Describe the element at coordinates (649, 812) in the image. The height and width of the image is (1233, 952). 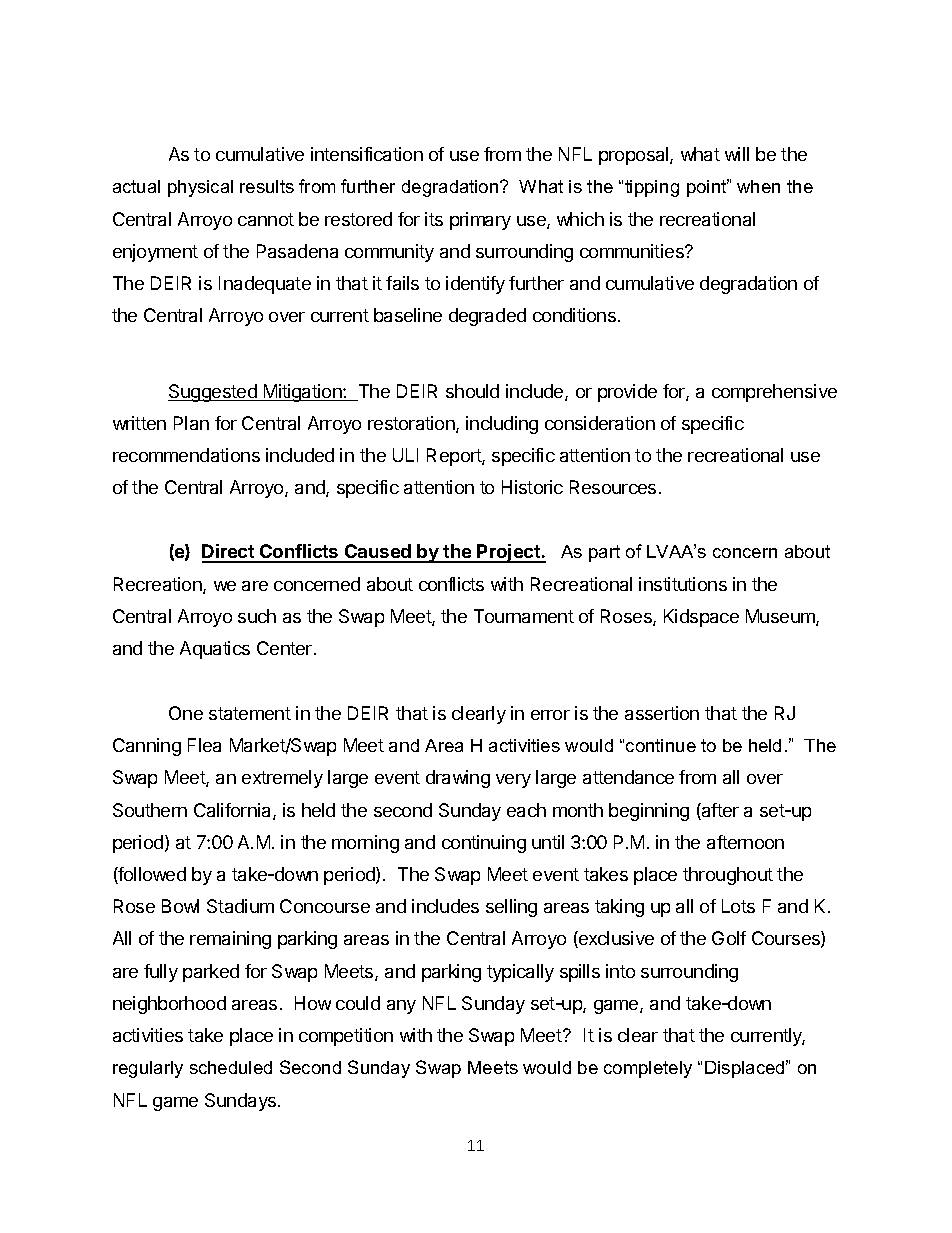
I see `beginning` at that location.
